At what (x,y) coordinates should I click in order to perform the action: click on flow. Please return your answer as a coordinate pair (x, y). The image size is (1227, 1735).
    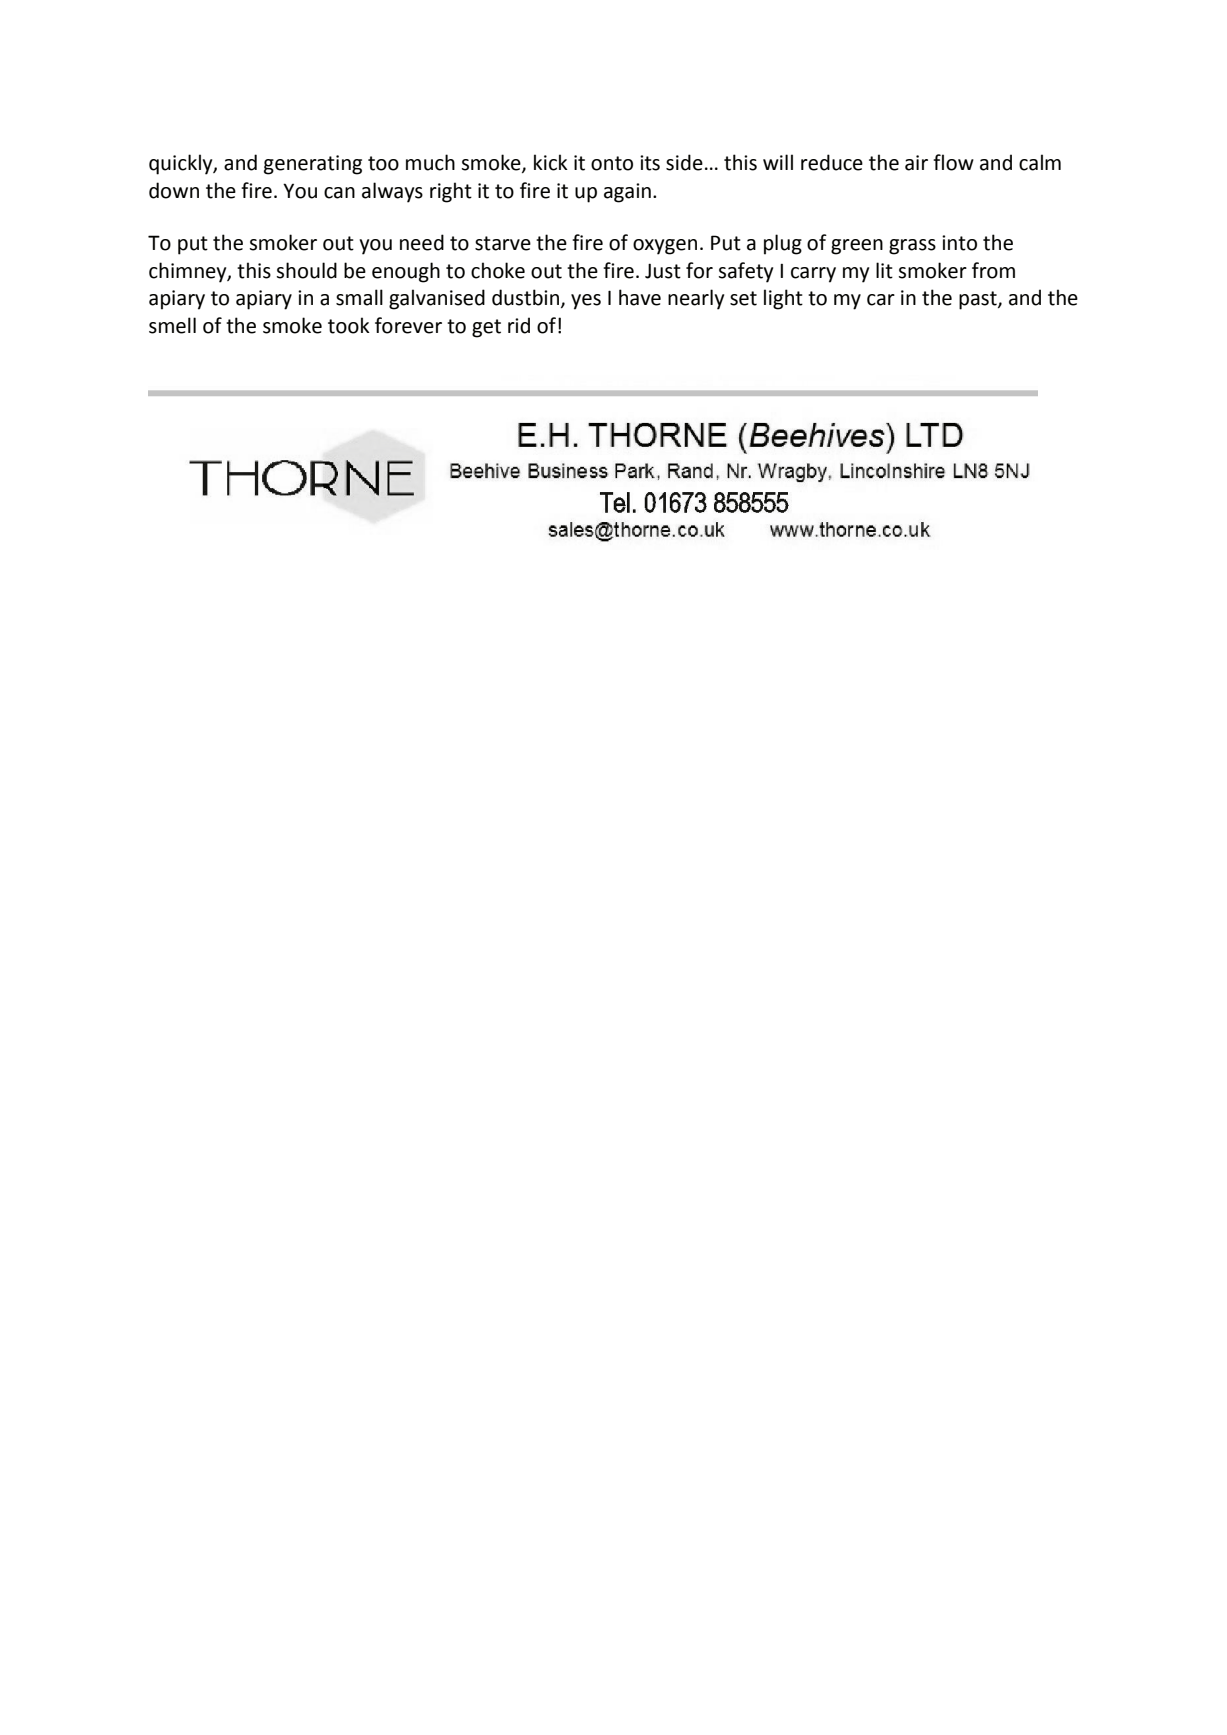
    Looking at the image, I should click on (953, 162).
